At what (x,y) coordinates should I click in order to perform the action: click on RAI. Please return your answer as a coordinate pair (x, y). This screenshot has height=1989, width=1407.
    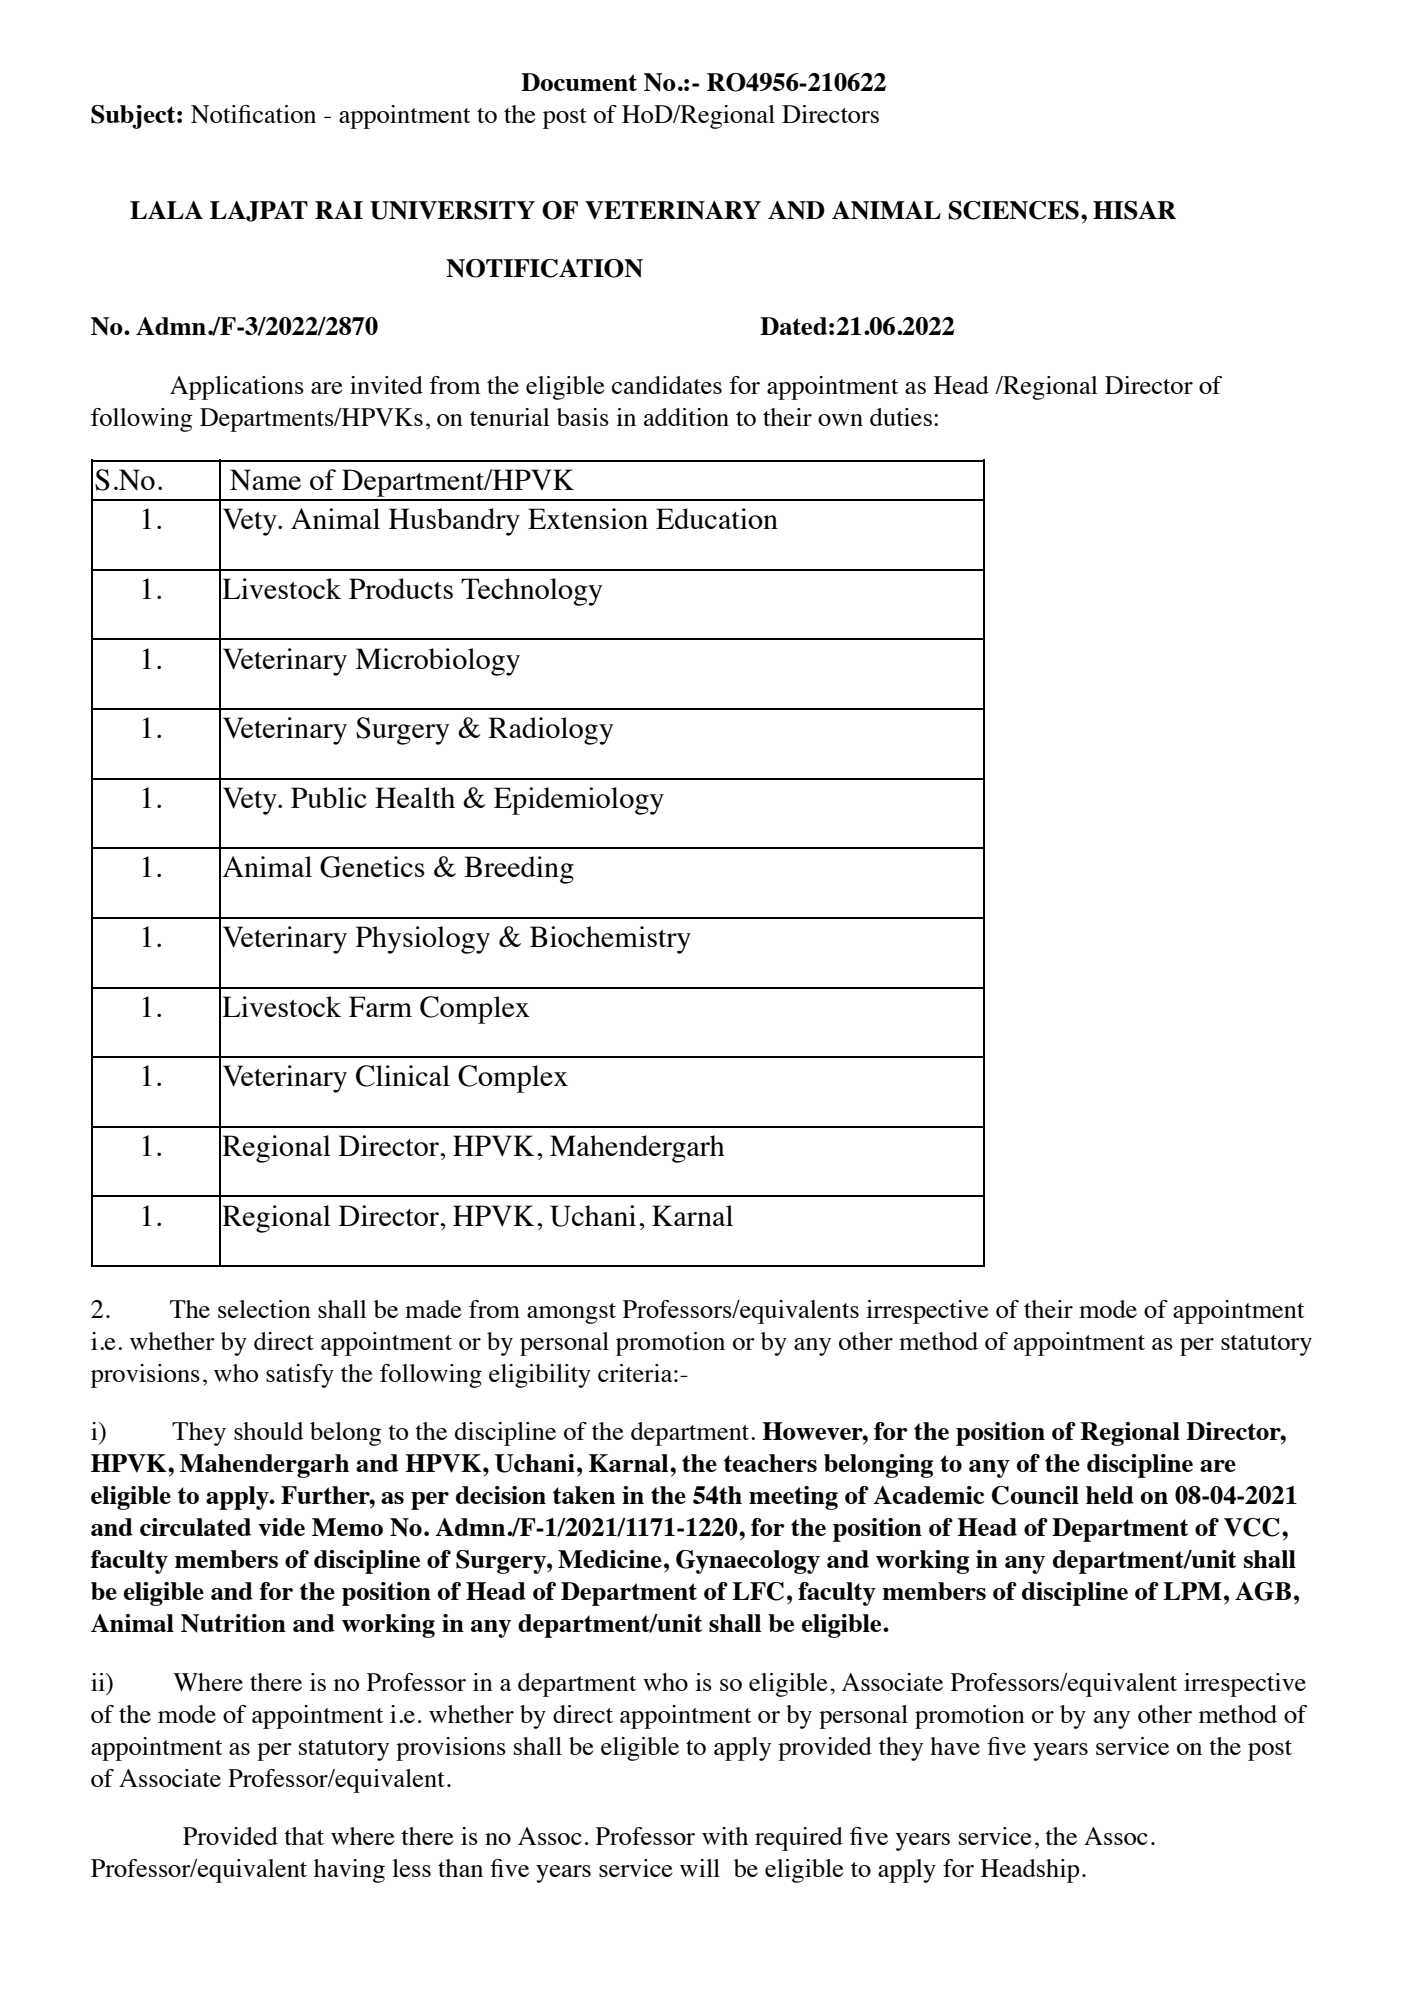
    Looking at the image, I should click on (339, 210).
